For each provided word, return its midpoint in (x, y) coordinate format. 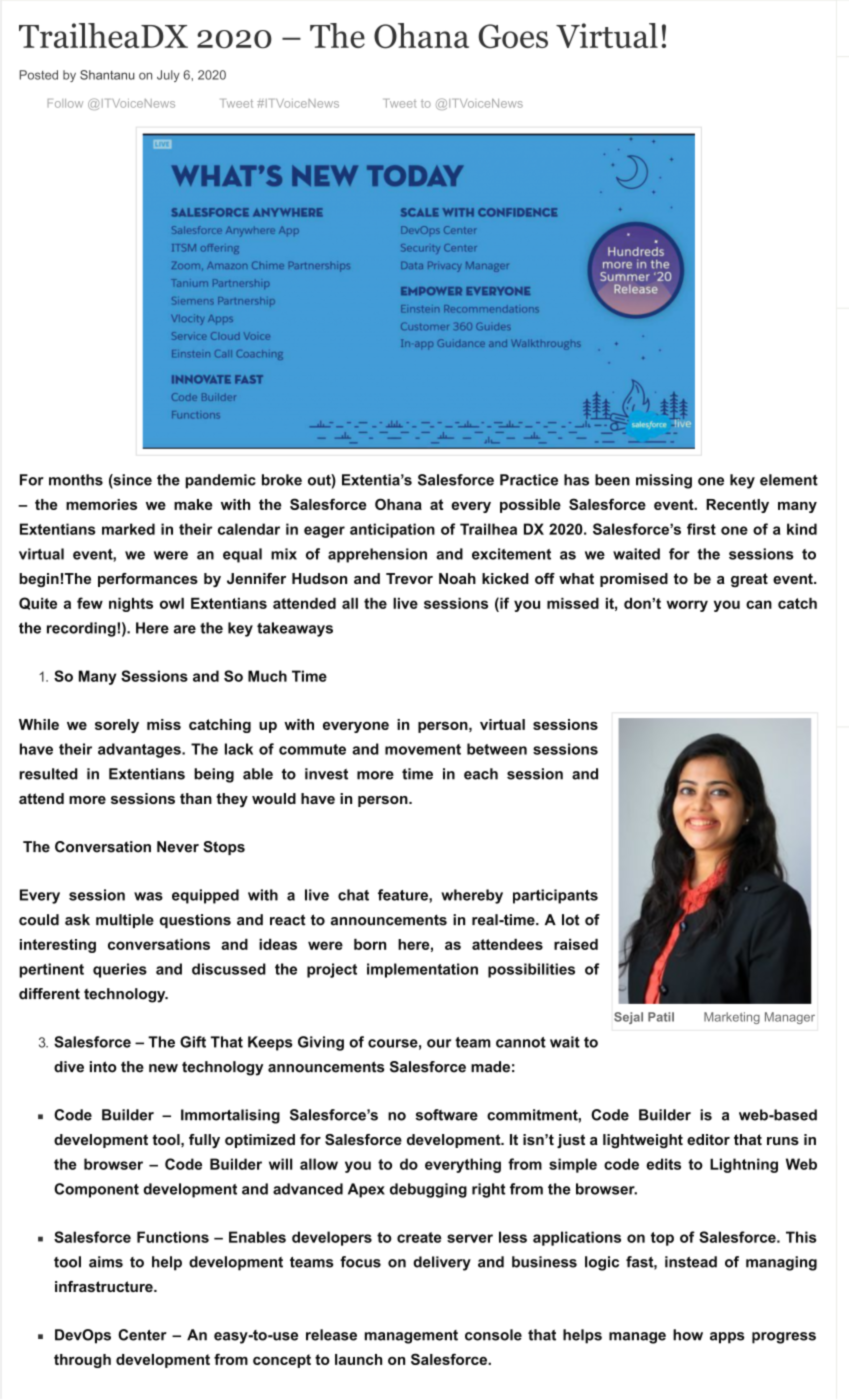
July (168, 76)
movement (423, 749)
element (789, 480)
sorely (117, 726)
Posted (39, 75)
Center (142, 1335)
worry (687, 606)
